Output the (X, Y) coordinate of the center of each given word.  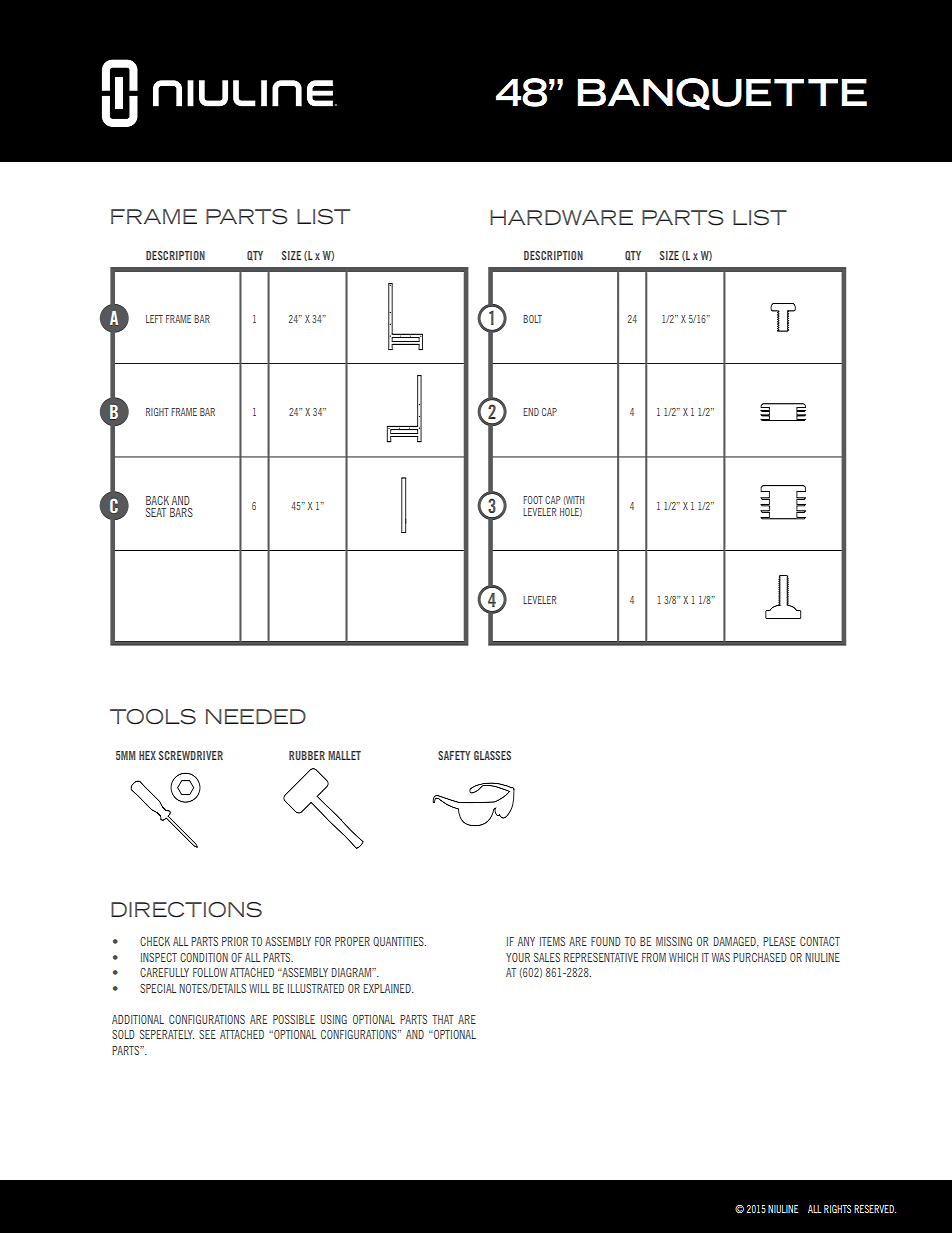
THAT (443, 1019)
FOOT (533, 500)
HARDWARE (561, 217)
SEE (207, 1034)
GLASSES (492, 755)
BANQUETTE (722, 94)
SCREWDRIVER (191, 755)
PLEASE (779, 941)
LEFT (154, 319)
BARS (181, 512)
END (531, 412)
